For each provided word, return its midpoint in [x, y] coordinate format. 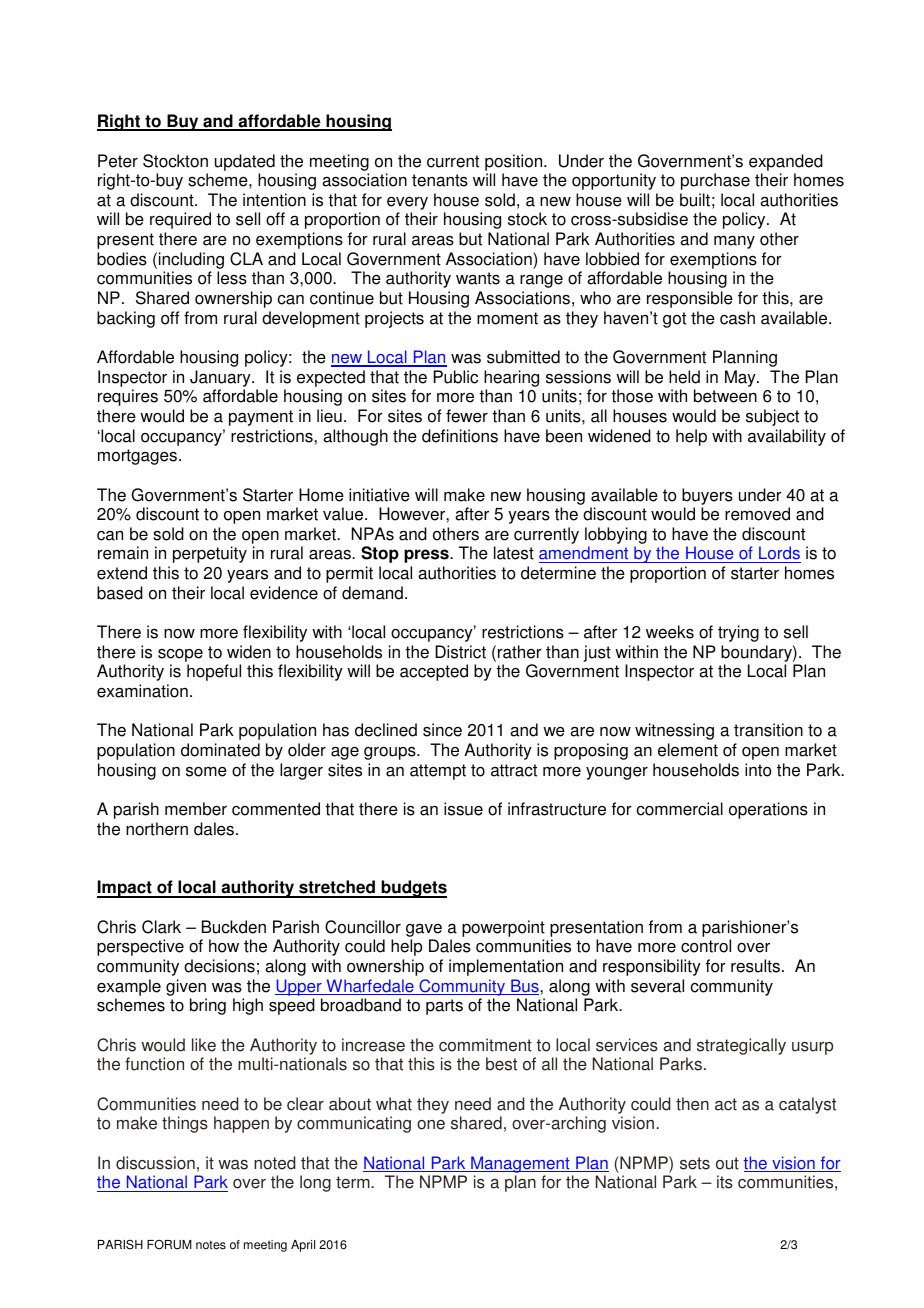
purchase [715, 181]
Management [520, 1164]
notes [211, 1245]
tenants [440, 180]
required [180, 220]
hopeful [214, 672]
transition [768, 730]
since [442, 730]
